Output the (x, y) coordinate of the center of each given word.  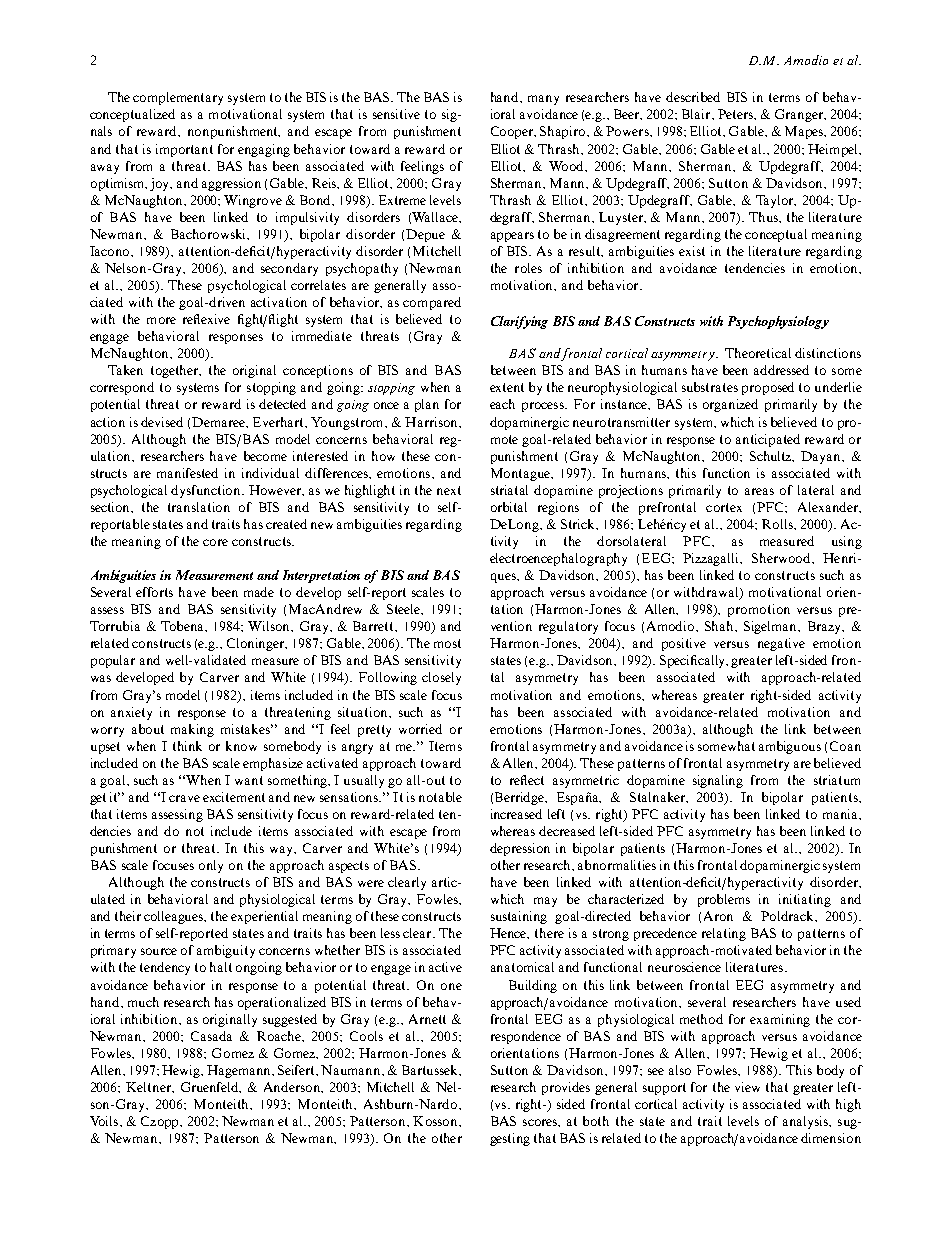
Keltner (149, 1087)
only (211, 866)
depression (520, 849)
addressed (781, 370)
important (184, 150)
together (175, 371)
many (543, 100)
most (447, 643)
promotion (759, 610)
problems (724, 900)
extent (507, 387)
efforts (154, 592)
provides (566, 1088)
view (747, 1087)
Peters (736, 114)
